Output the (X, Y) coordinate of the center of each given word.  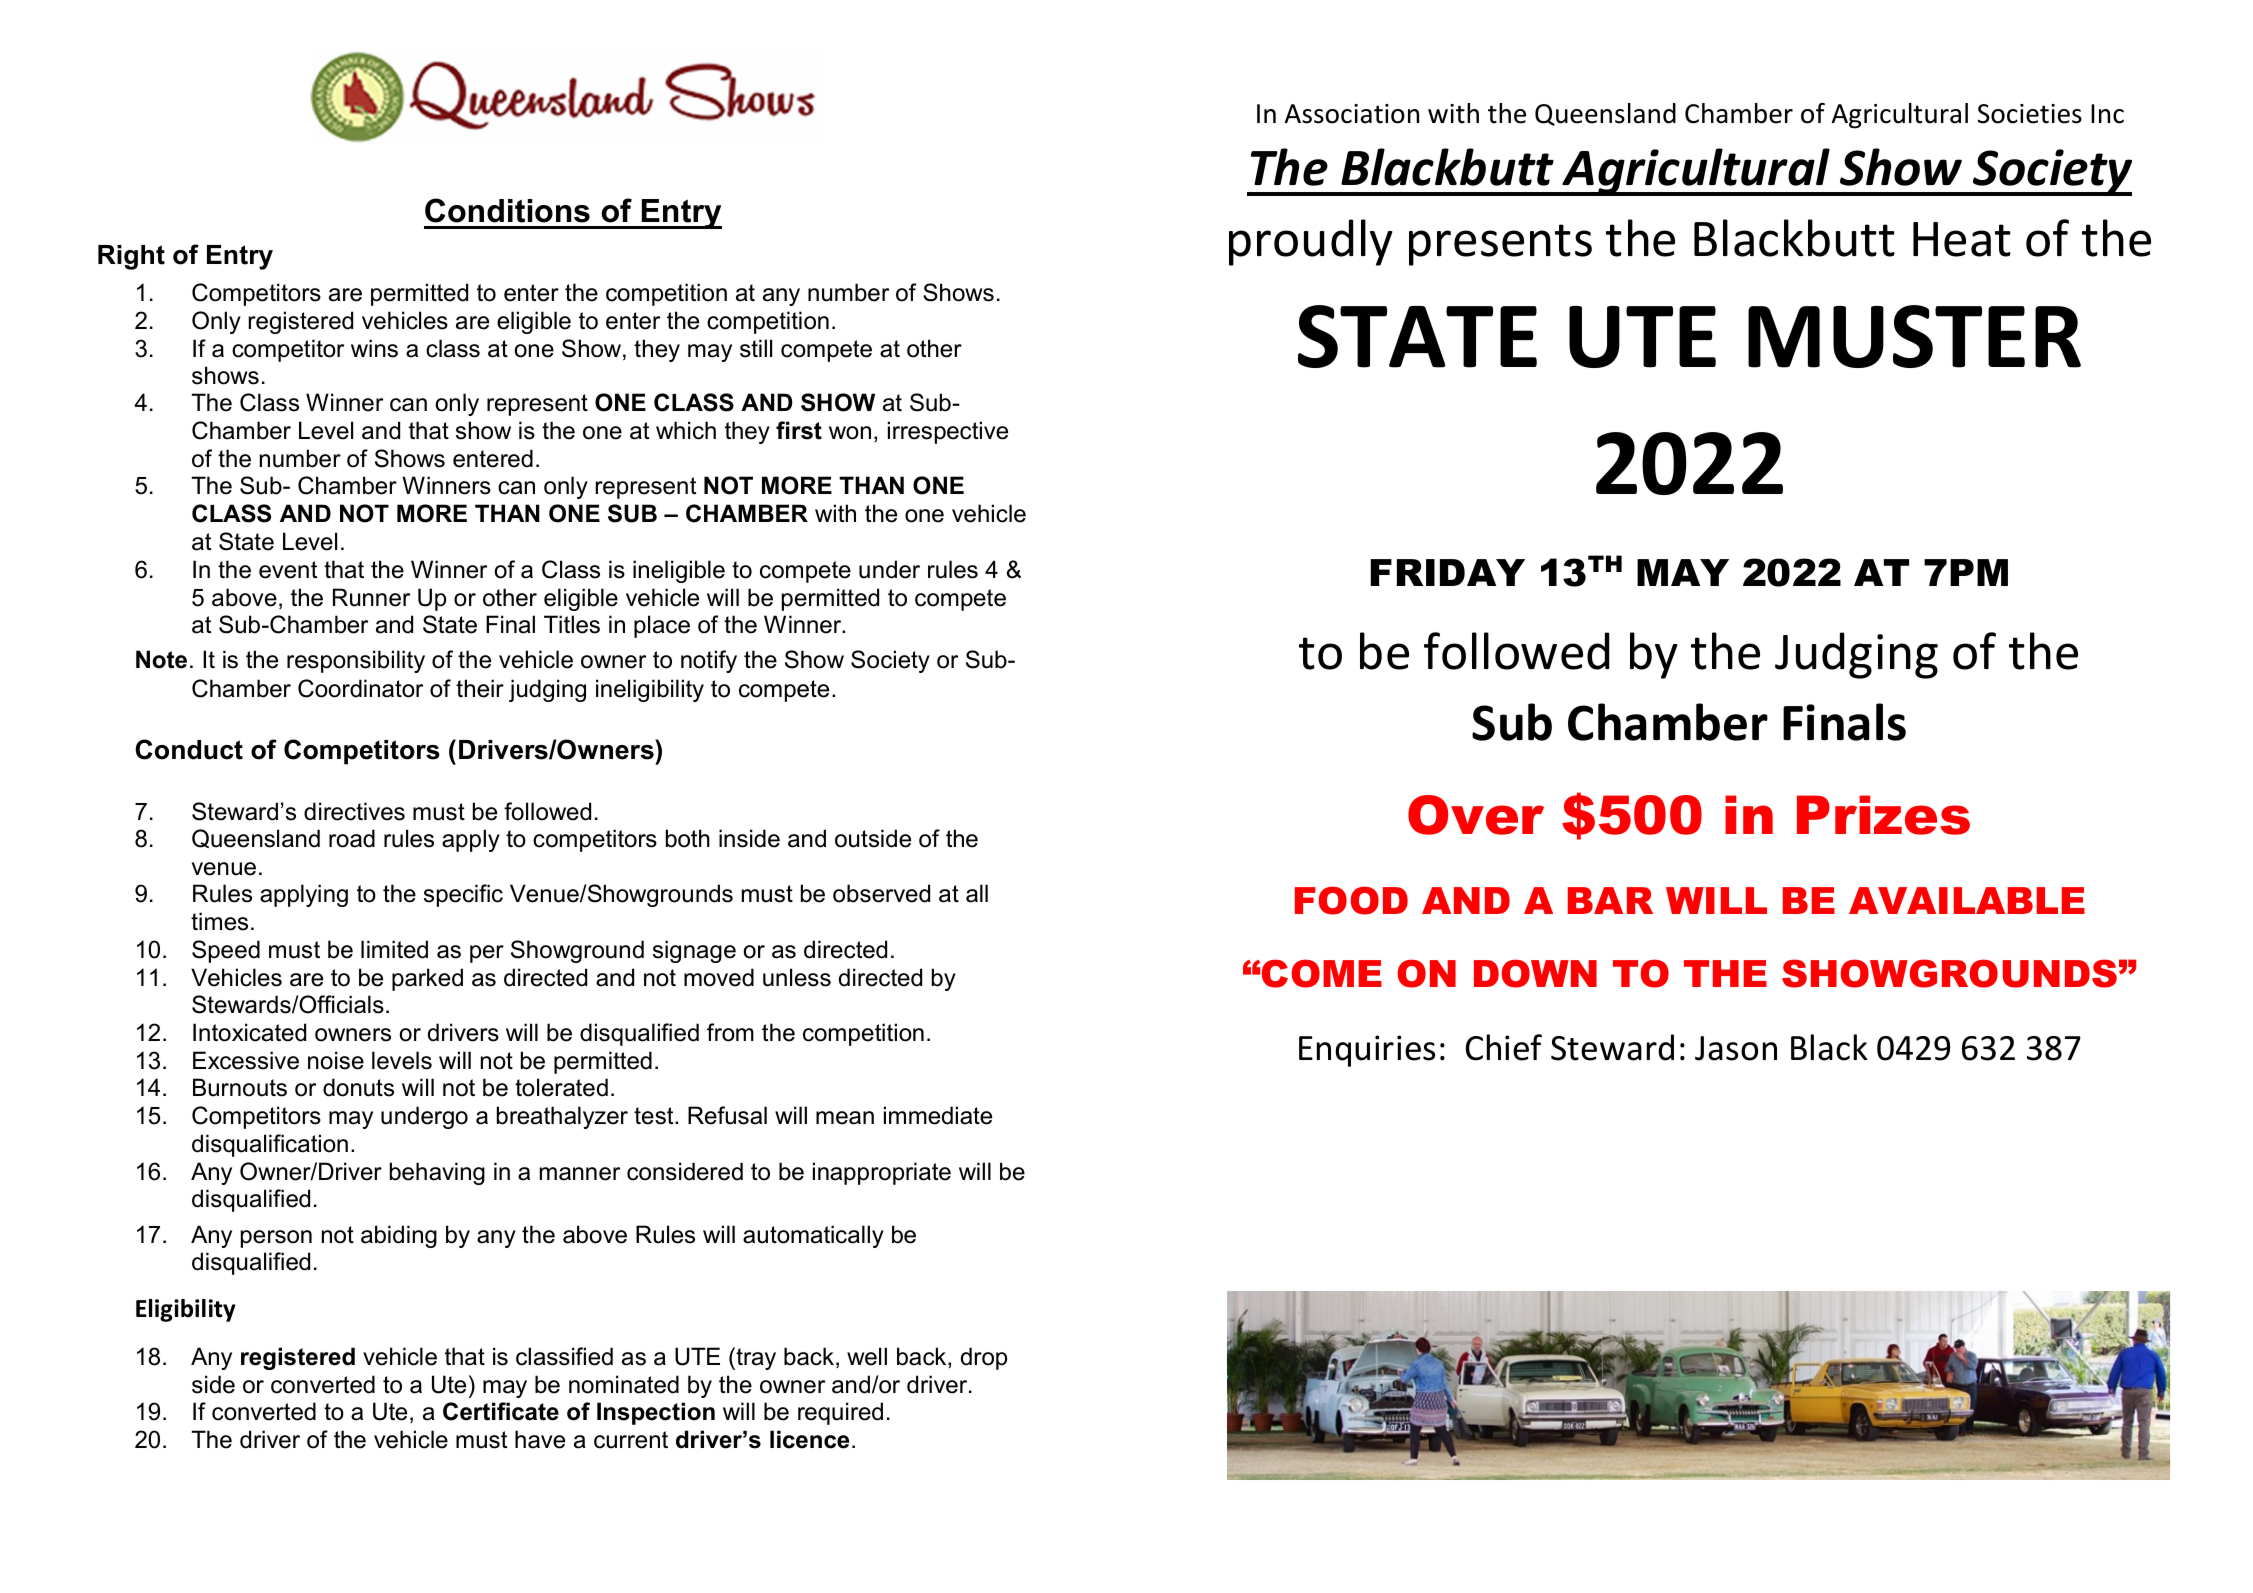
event (288, 570)
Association (1352, 114)
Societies (2029, 114)
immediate (938, 1115)
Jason (1736, 1048)
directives (354, 811)
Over (1476, 815)
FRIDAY (1447, 572)
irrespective (948, 432)
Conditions (507, 210)
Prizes (1883, 815)
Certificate (501, 1411)
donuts (358, 1087)
